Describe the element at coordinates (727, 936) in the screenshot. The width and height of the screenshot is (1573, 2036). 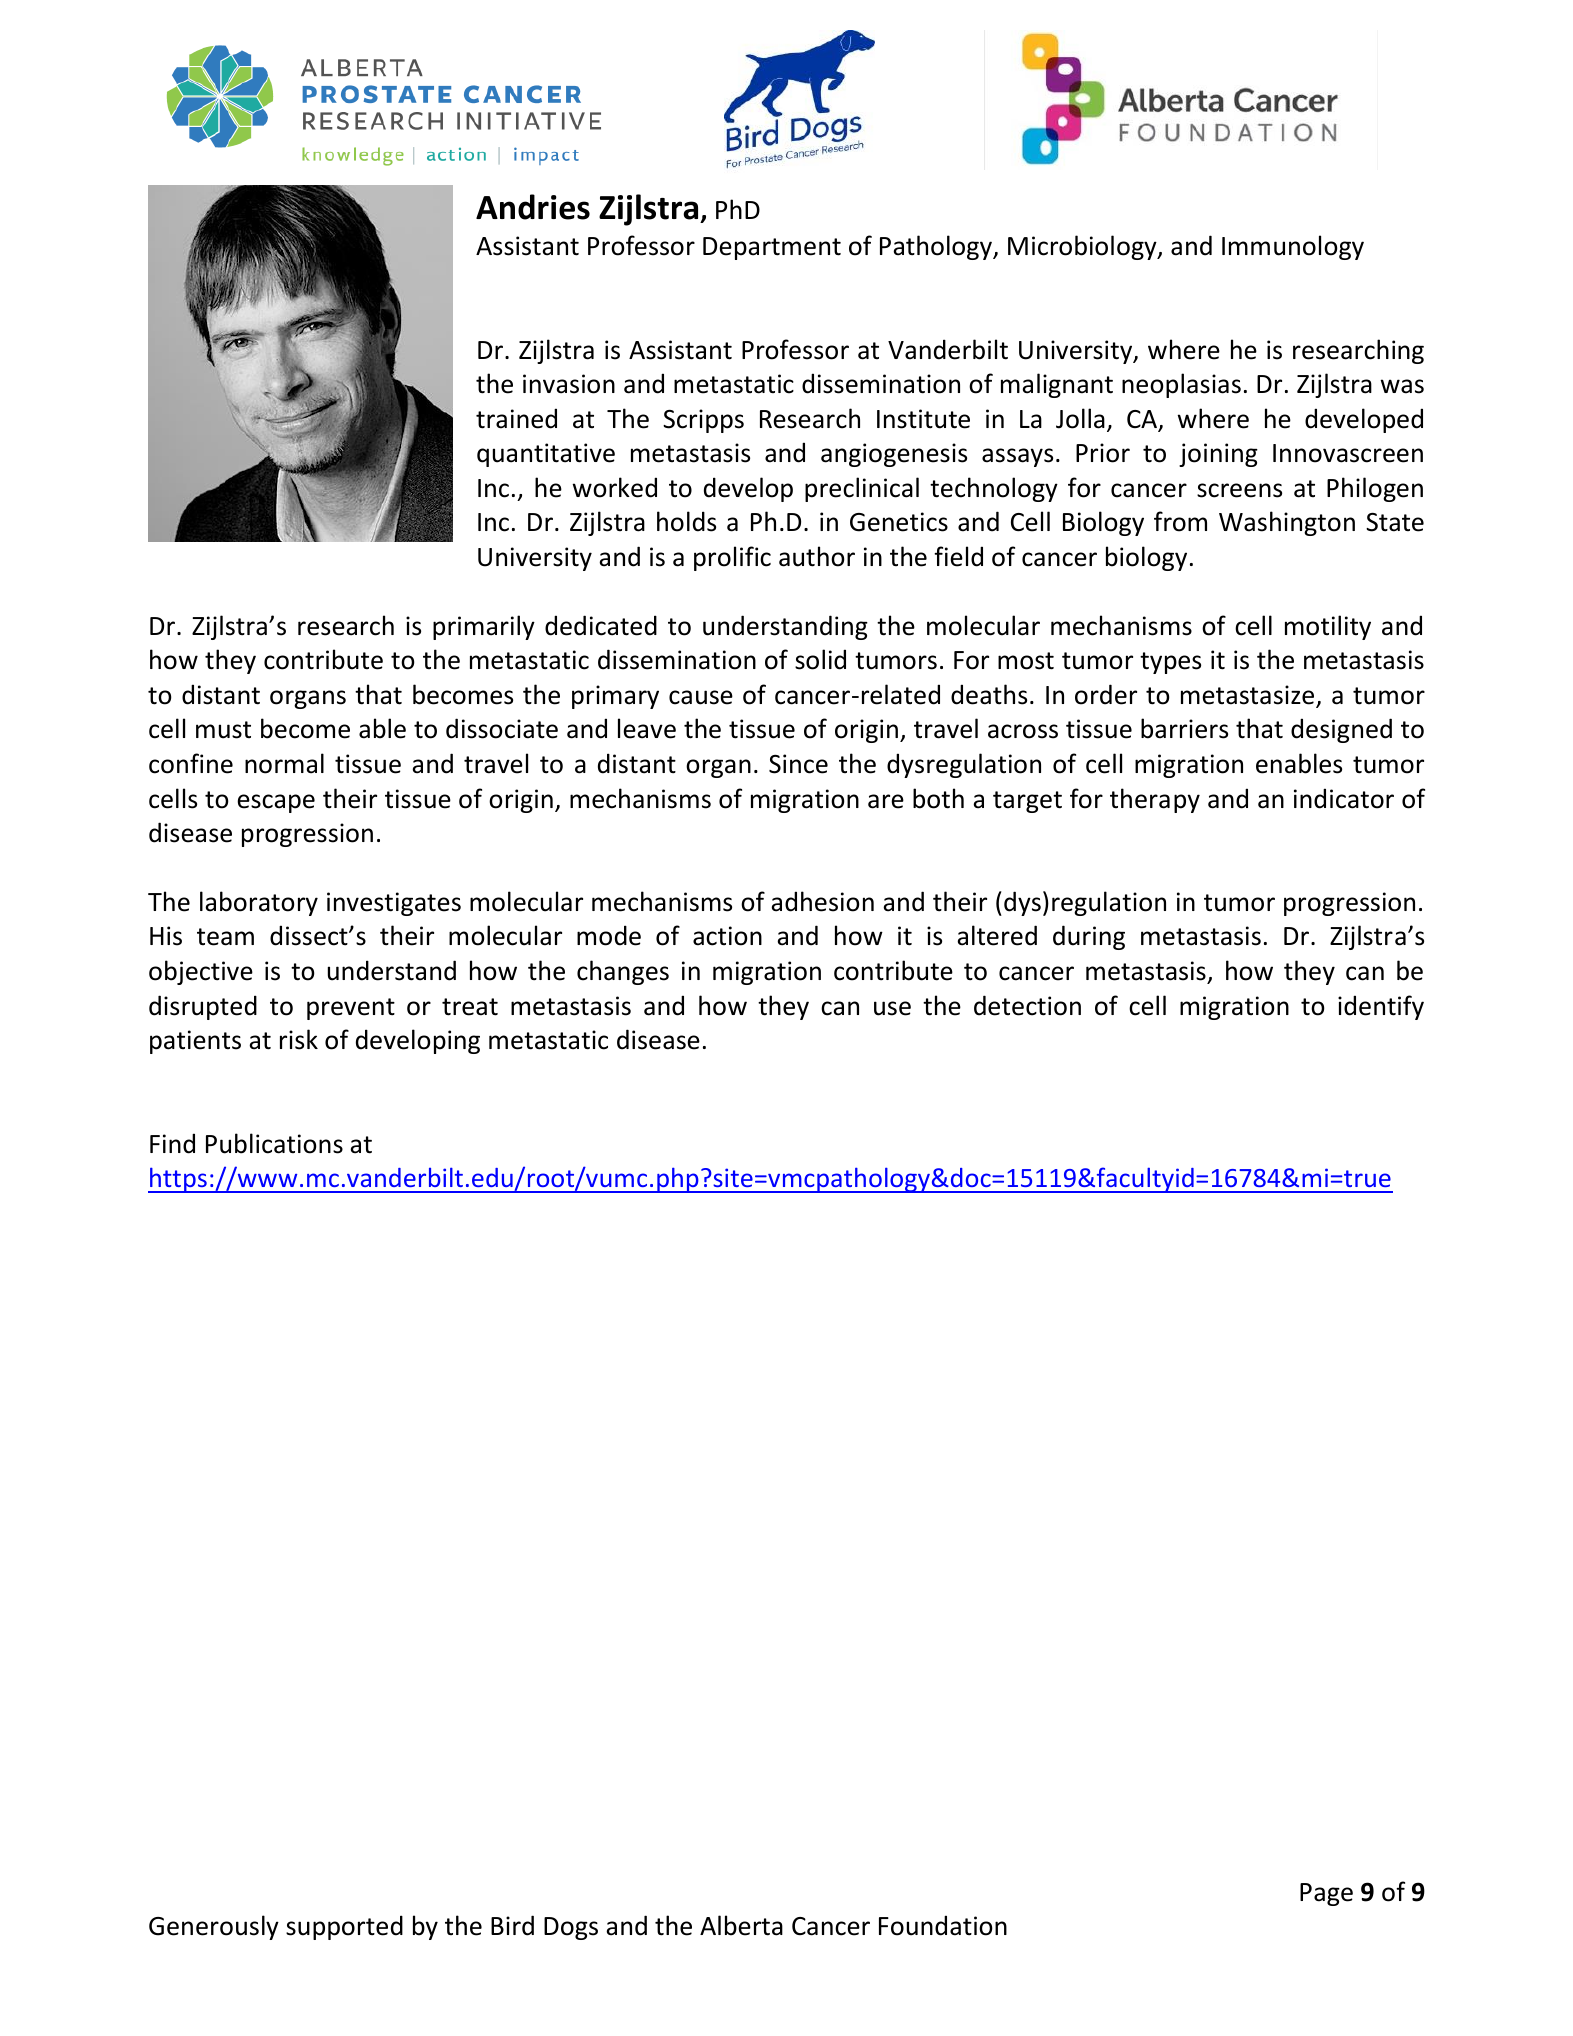
I see `action` at that location.
